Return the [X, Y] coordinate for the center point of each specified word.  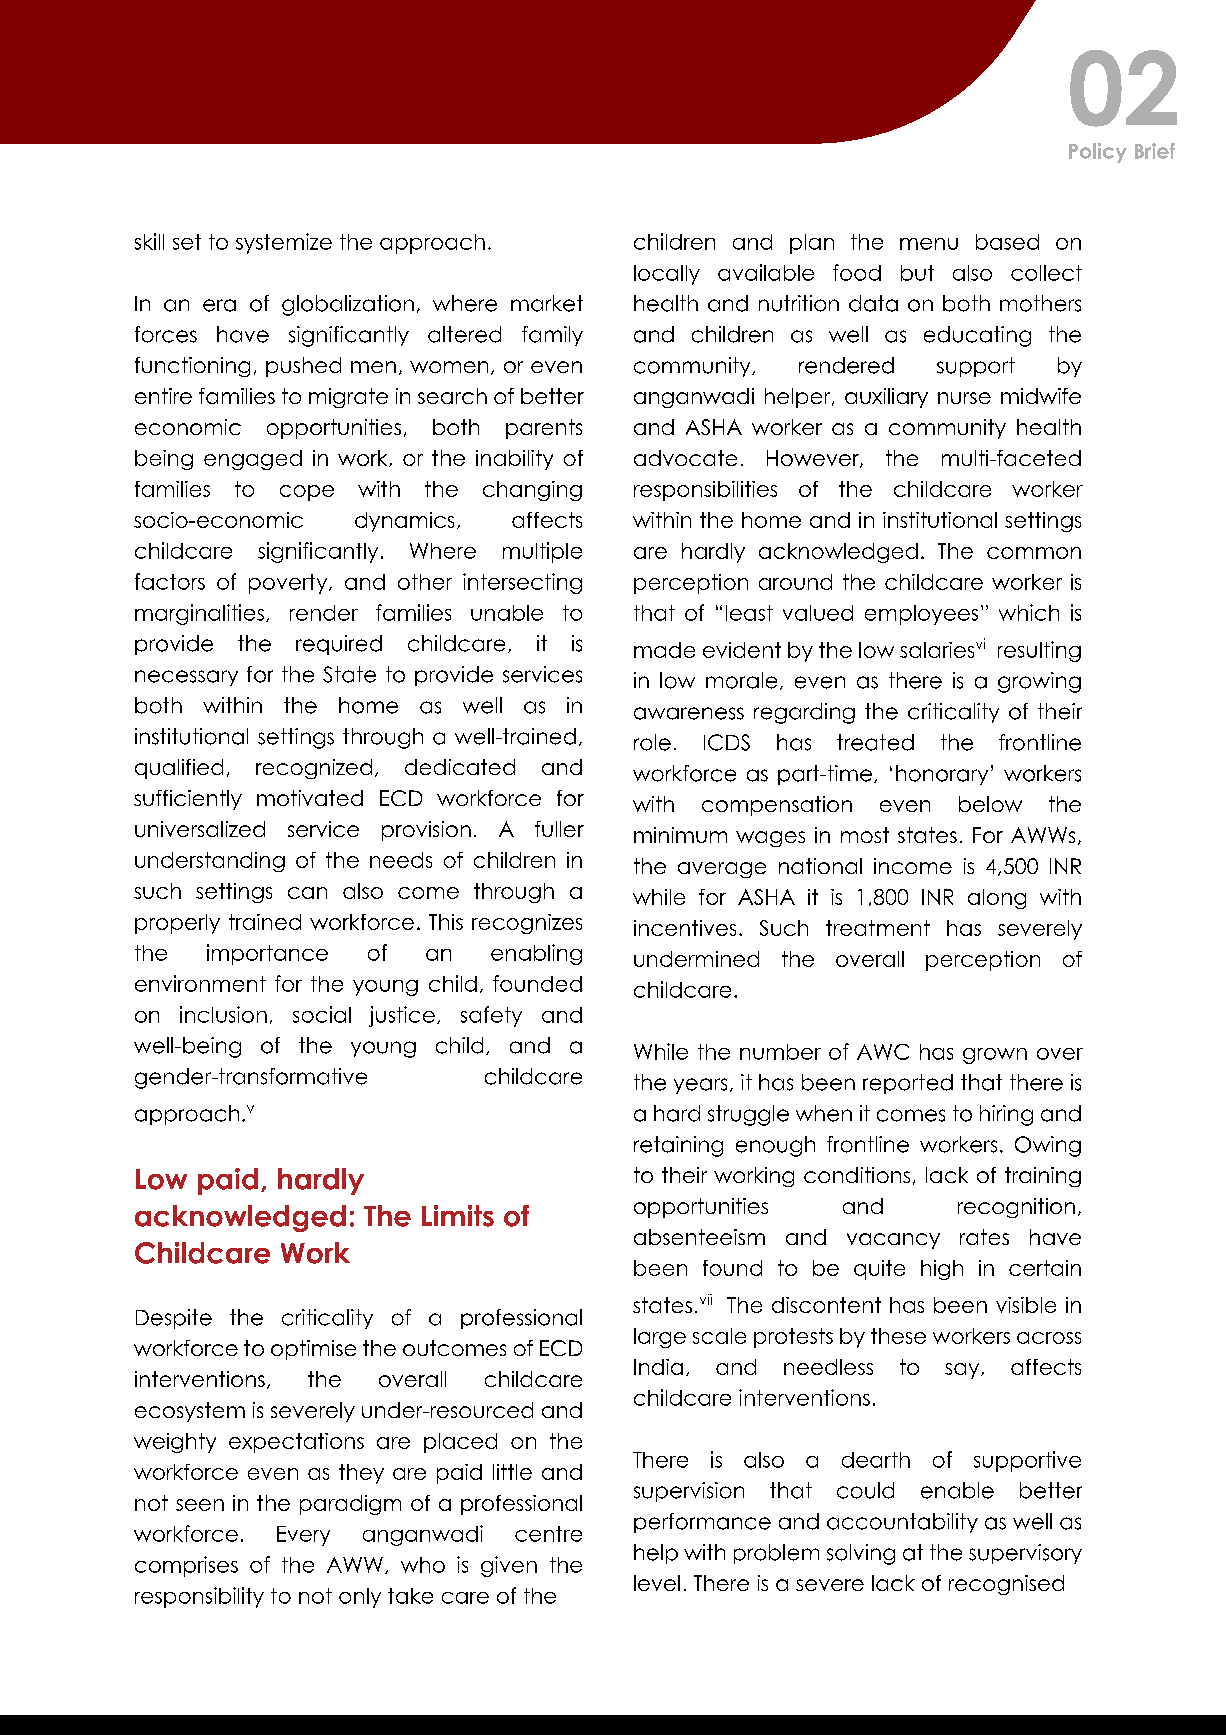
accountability [902, 1523]
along [997, 899]
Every [303, 1536]
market [547, 303]
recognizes [527, 924]
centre [548, 1534]
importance [267, 954]
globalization [348, 305]
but [917, 273]
